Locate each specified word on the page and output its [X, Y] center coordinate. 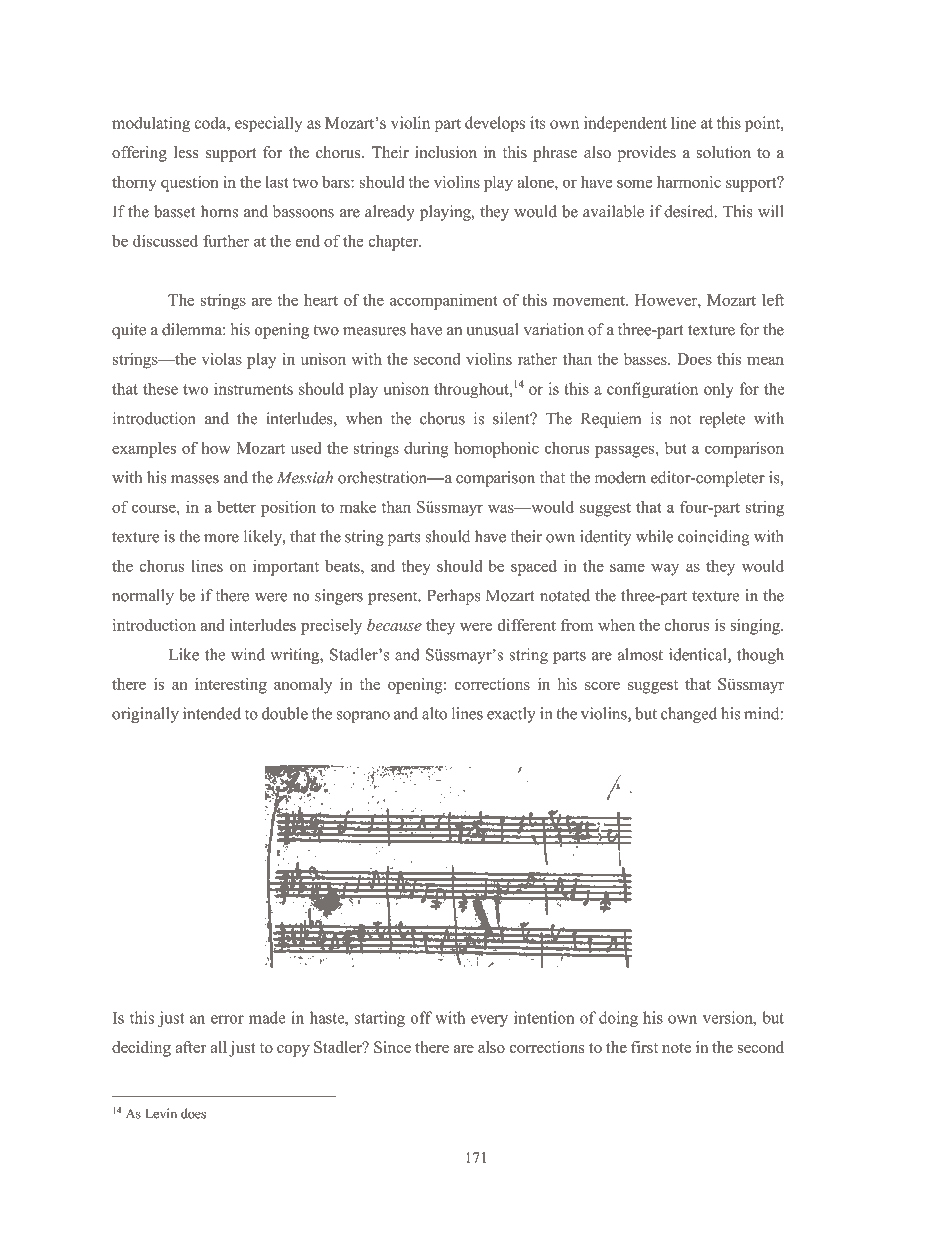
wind [248, 654]
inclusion [446, 152]
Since [392, 1047]
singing [756, 627]
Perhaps [453, 597]
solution [723, 152]
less [186, 152]
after [190, 1047]
